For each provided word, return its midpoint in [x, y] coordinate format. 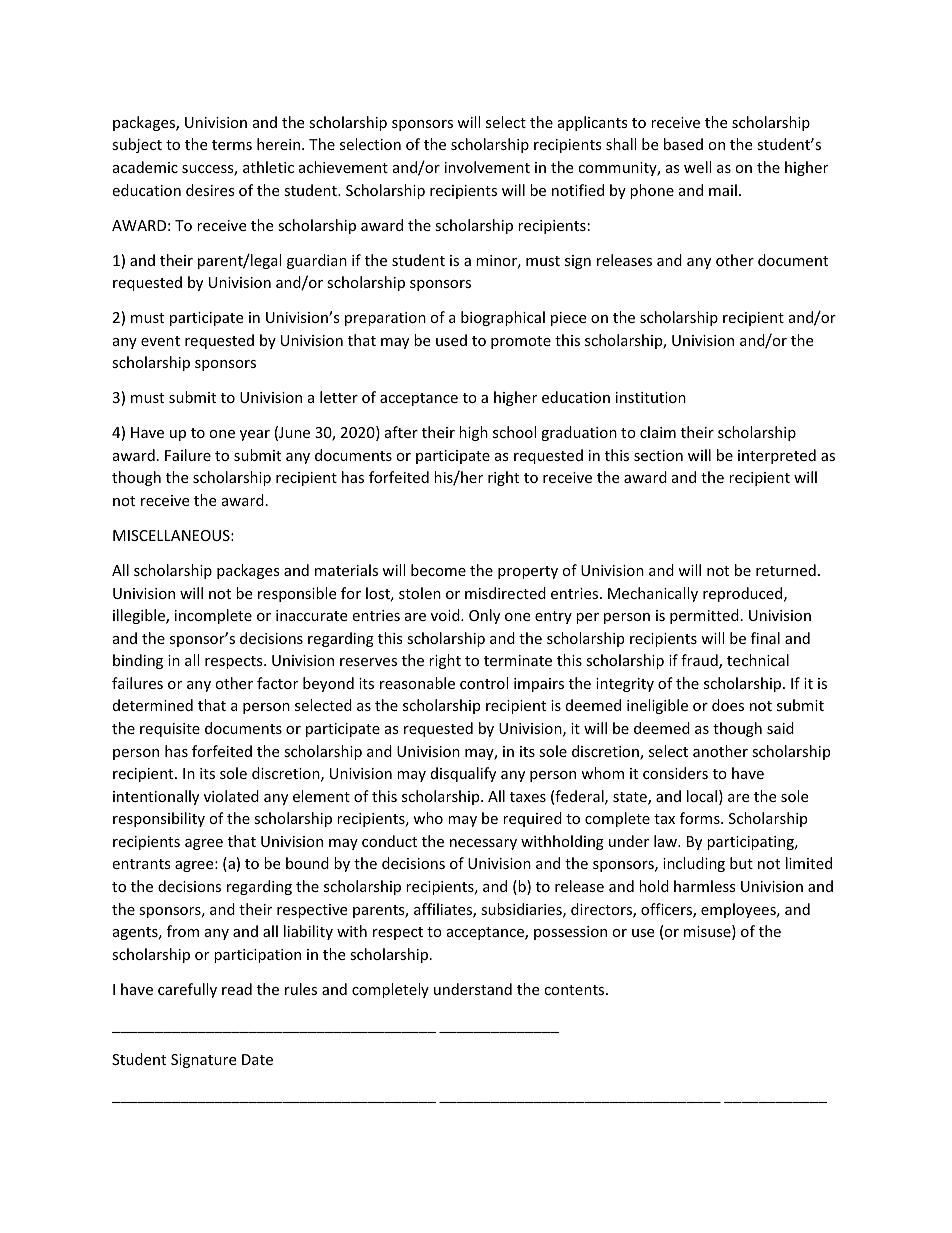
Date [257, 1059]
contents [575, 990]
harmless [705, 886]
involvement [487, 167]
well [697, 167]
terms [232, 145]
